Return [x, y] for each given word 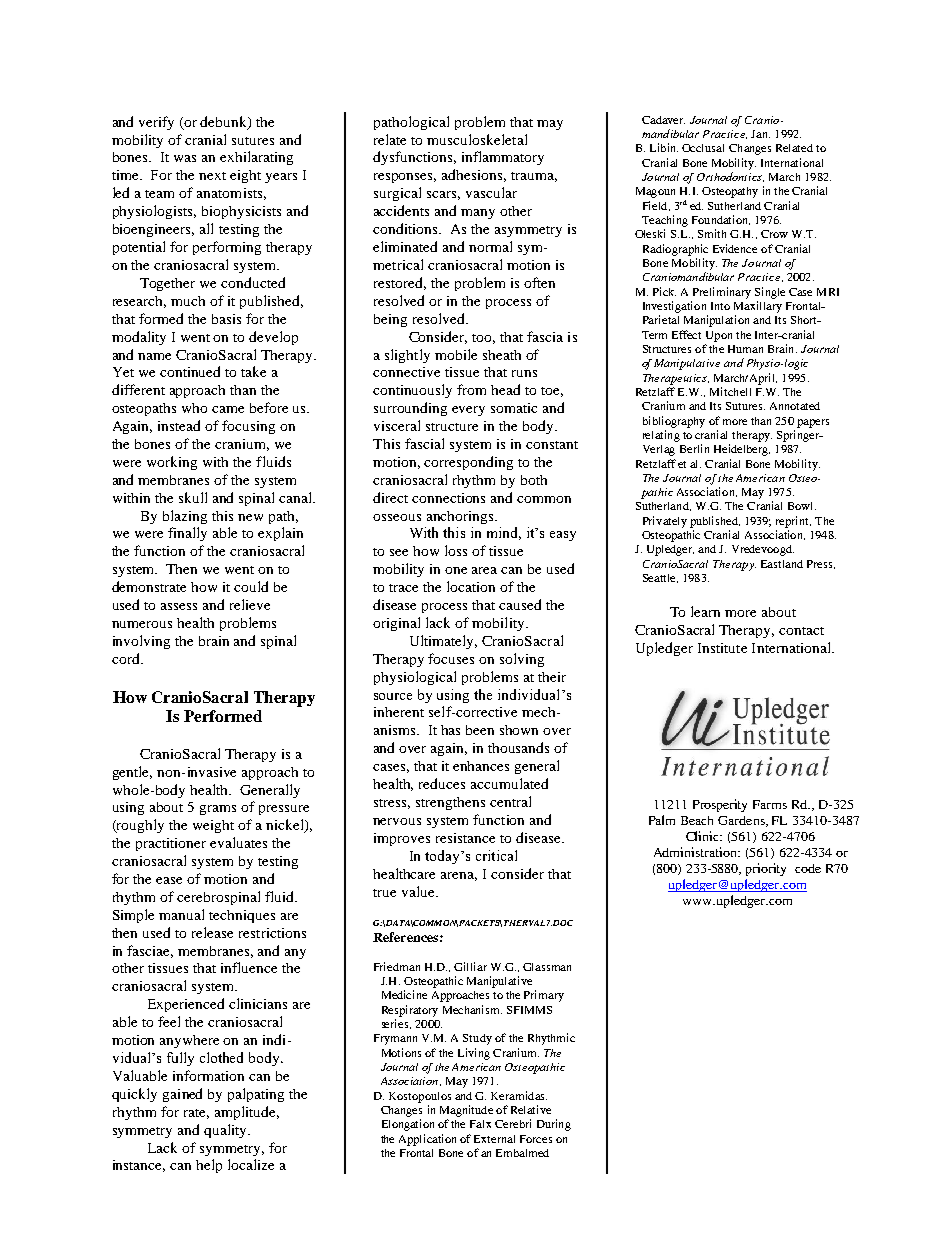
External [494, 1139]
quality [227, 1131]
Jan [760, 134]
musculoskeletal [477, 139]
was [185, 158]
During [554, 1125]
